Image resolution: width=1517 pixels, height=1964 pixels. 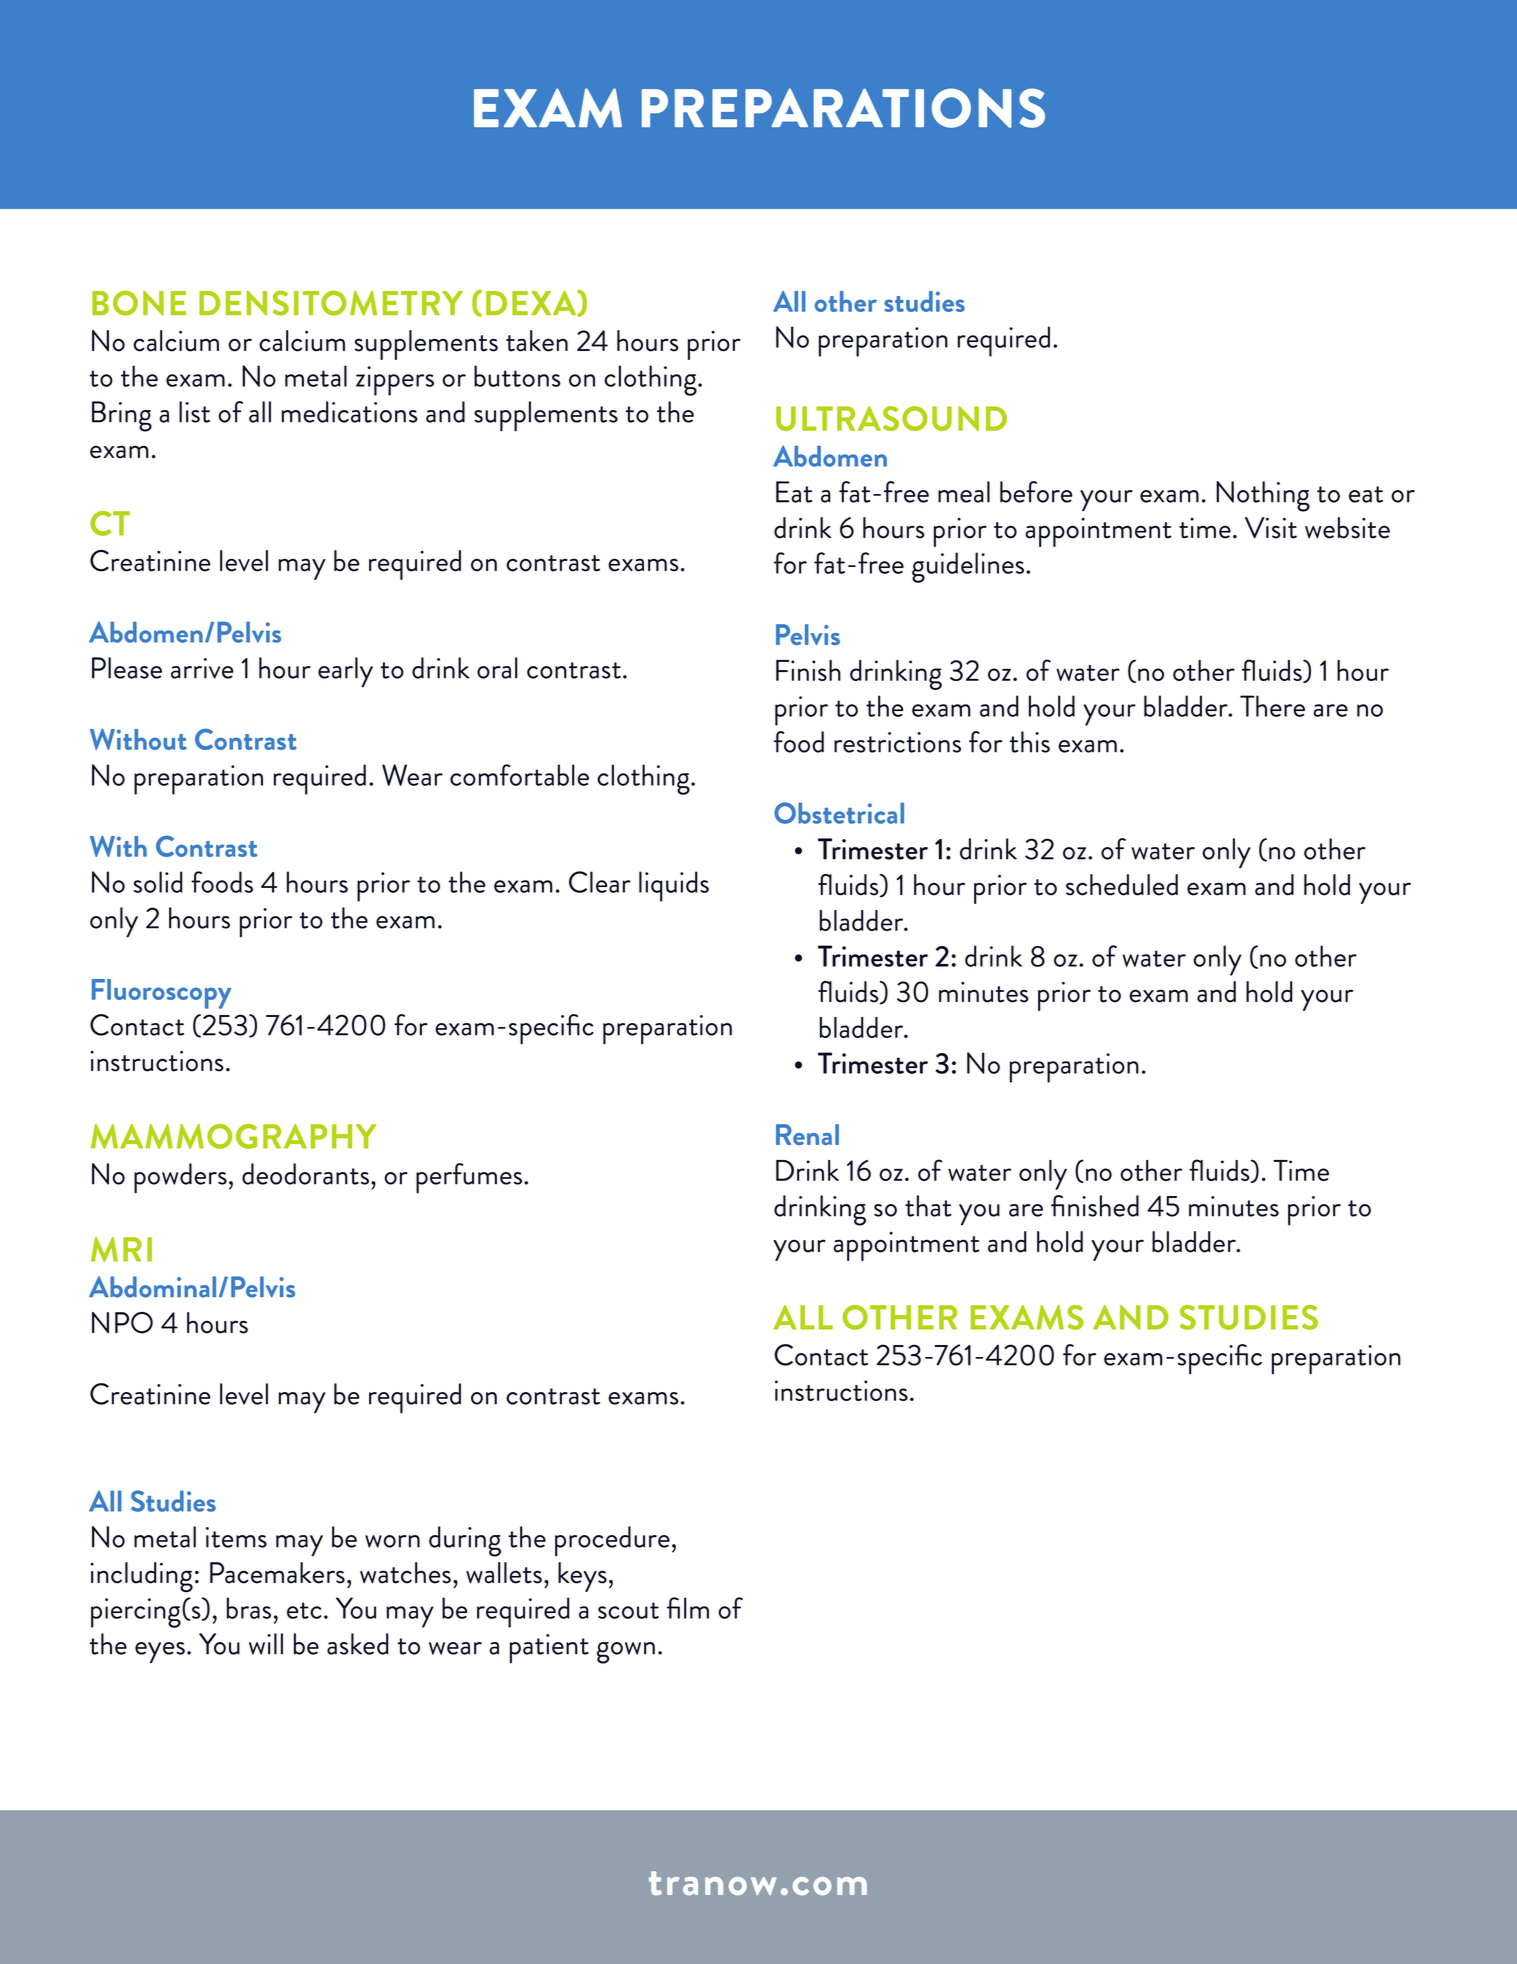 What do you see at coordinates (1272, 706) in the screenshot?
I see `There` at bounding box center [1272, 706].
